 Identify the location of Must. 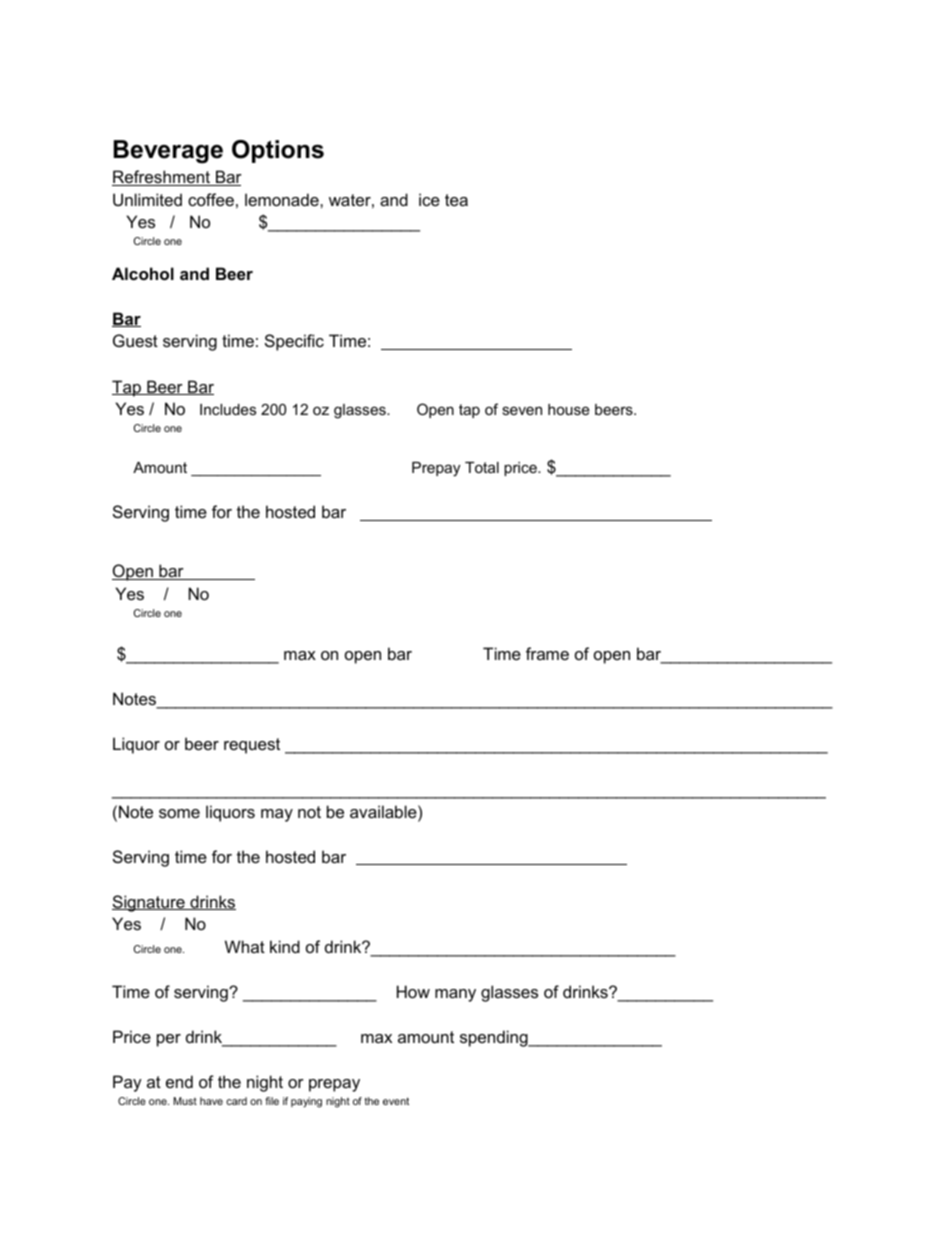
(185, 1101).
